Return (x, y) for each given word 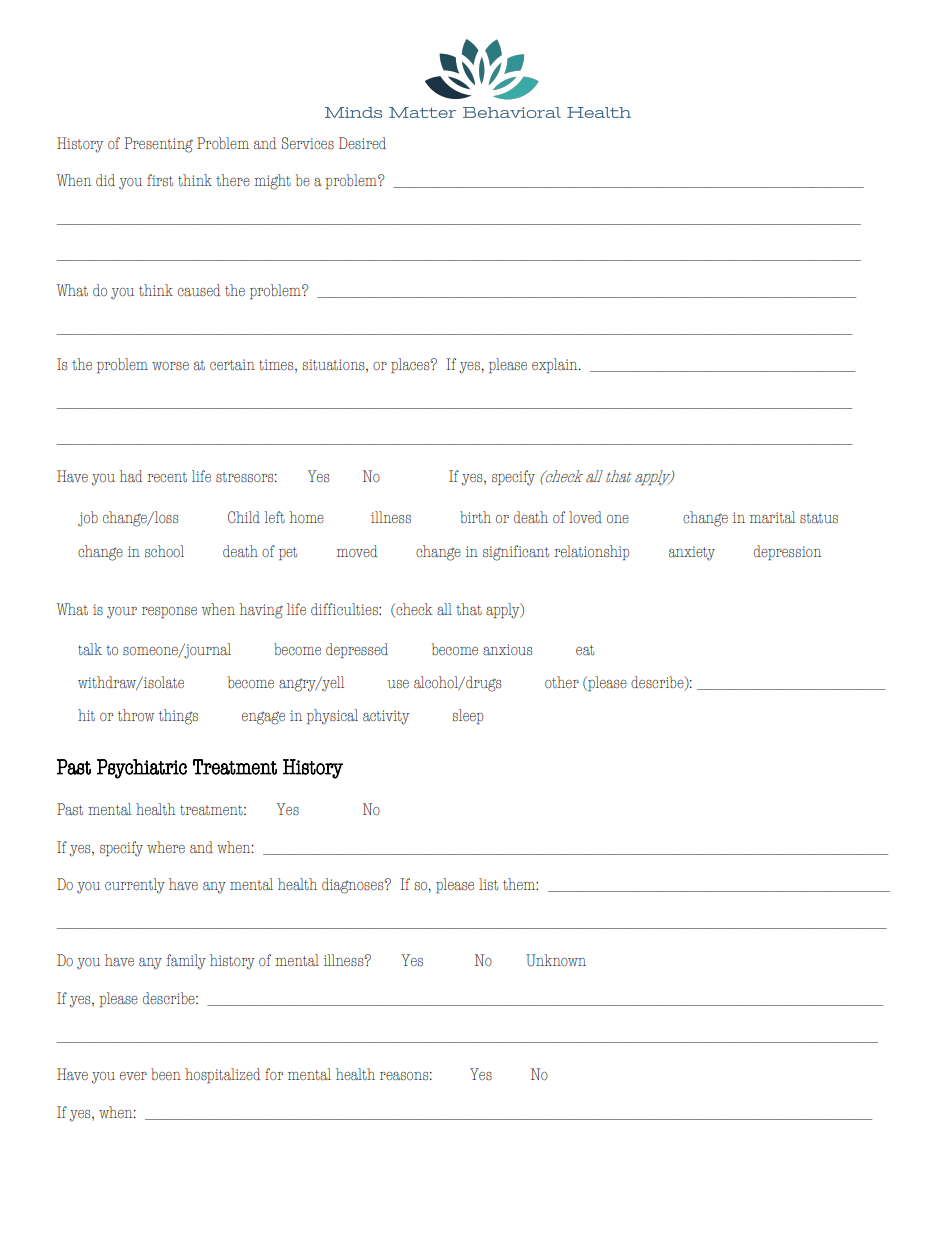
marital (772, 517)
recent (167, 477)
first (160, 180)
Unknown (556, 960)
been (166, 1074)
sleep (468, 716)
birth (475, 517)
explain (556, 365)
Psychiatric (142, 769)
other (562, 682)
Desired (362, 143)
